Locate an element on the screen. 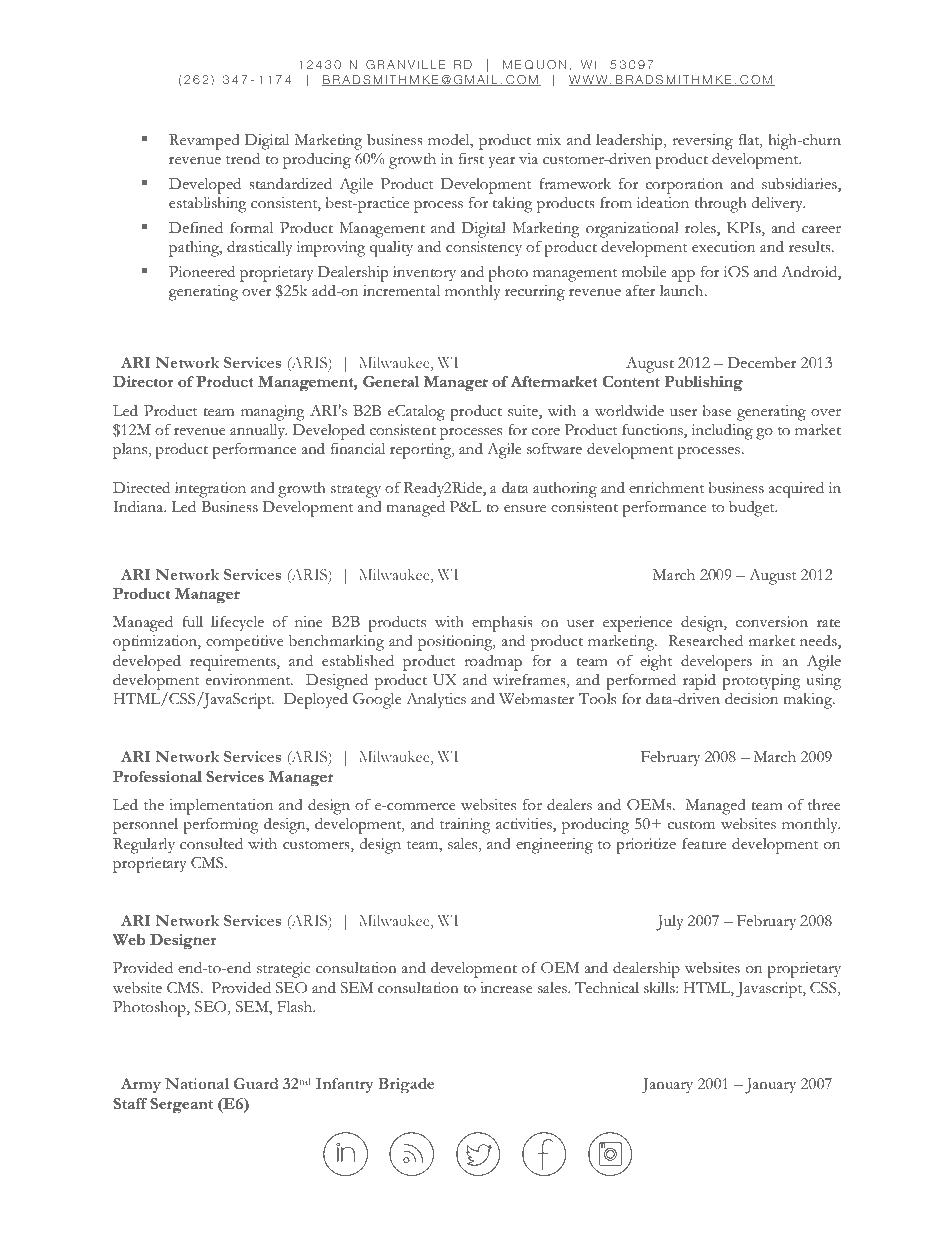 The image size is (952, 1233). three is located at coordinates (824, 805).
